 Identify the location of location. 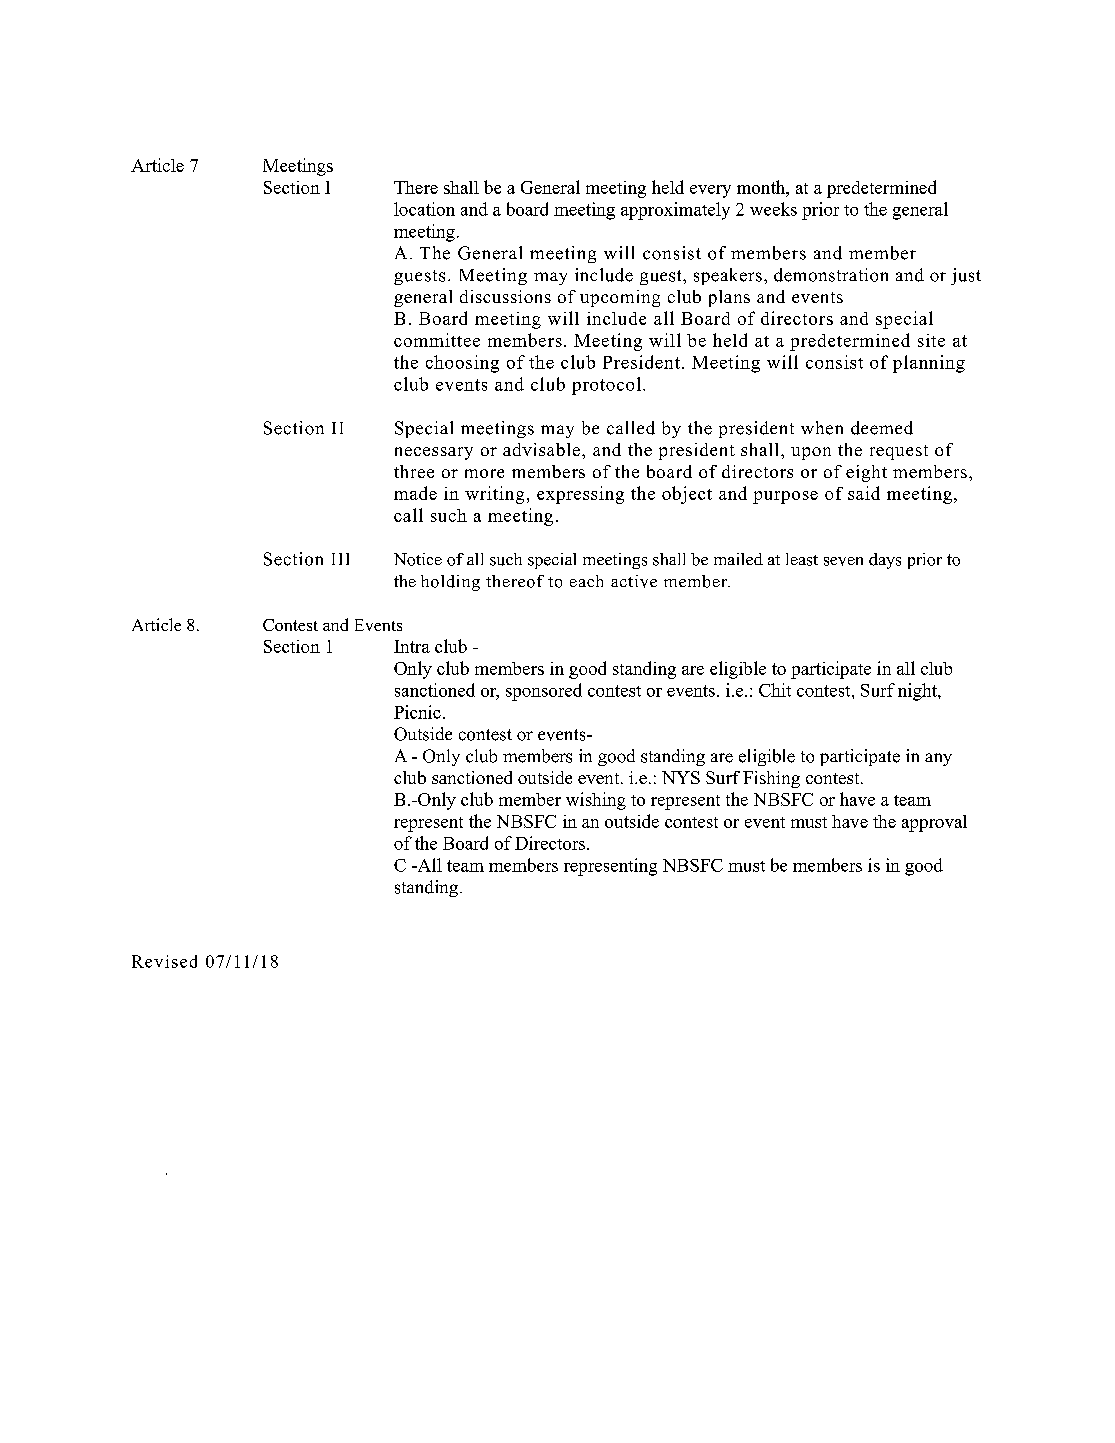
(424, 209).
